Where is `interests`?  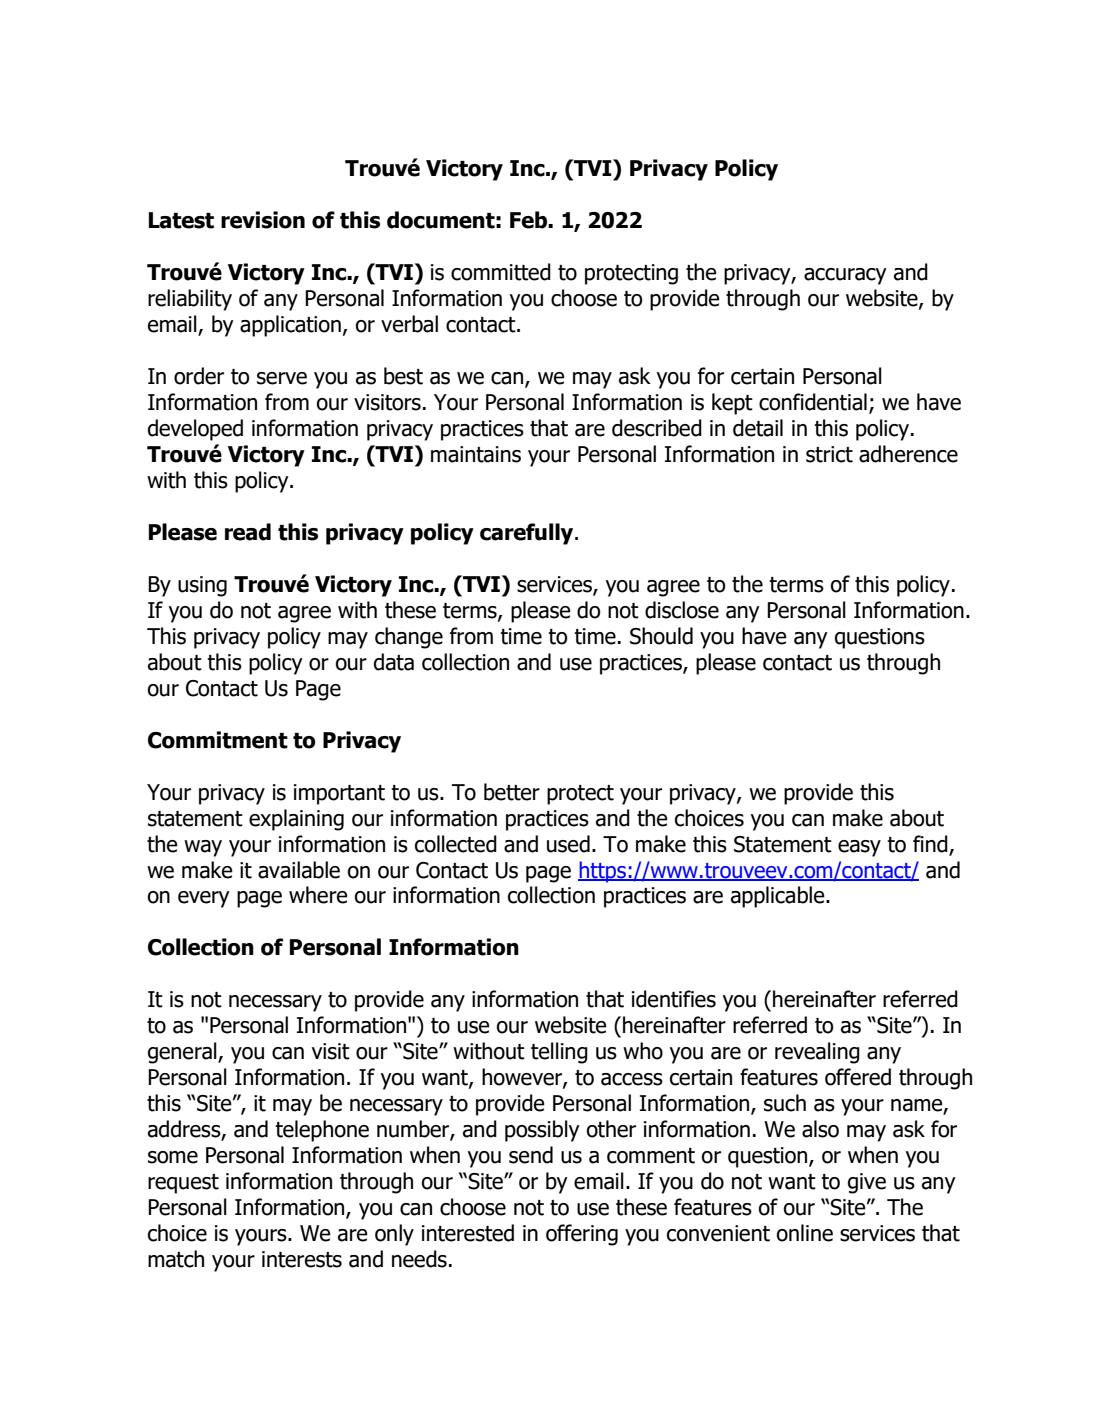
interests is located at coordinates (302, 1259).
